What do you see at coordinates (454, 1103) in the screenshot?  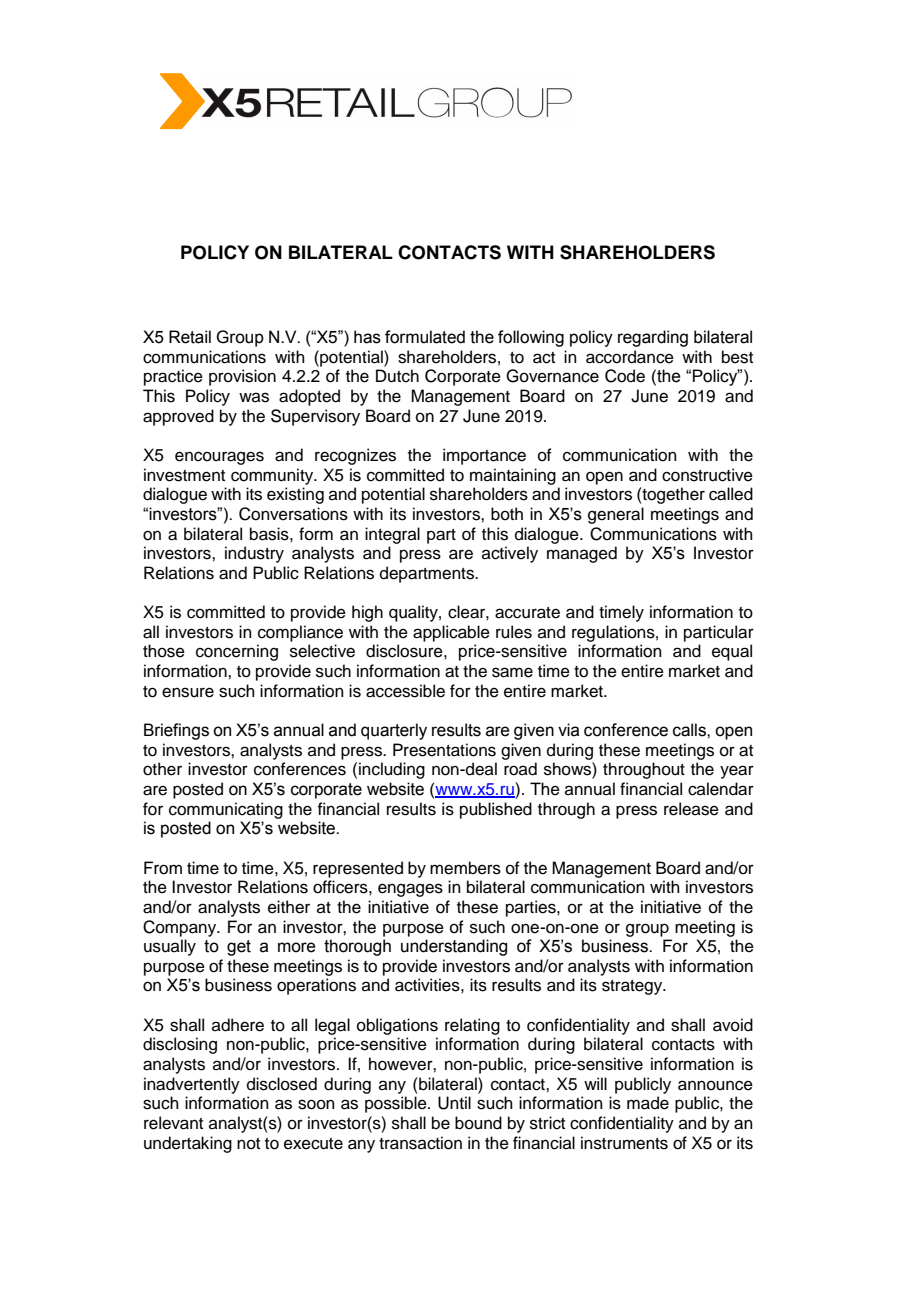 I see `Until` at bounding box center [454, 1103].
